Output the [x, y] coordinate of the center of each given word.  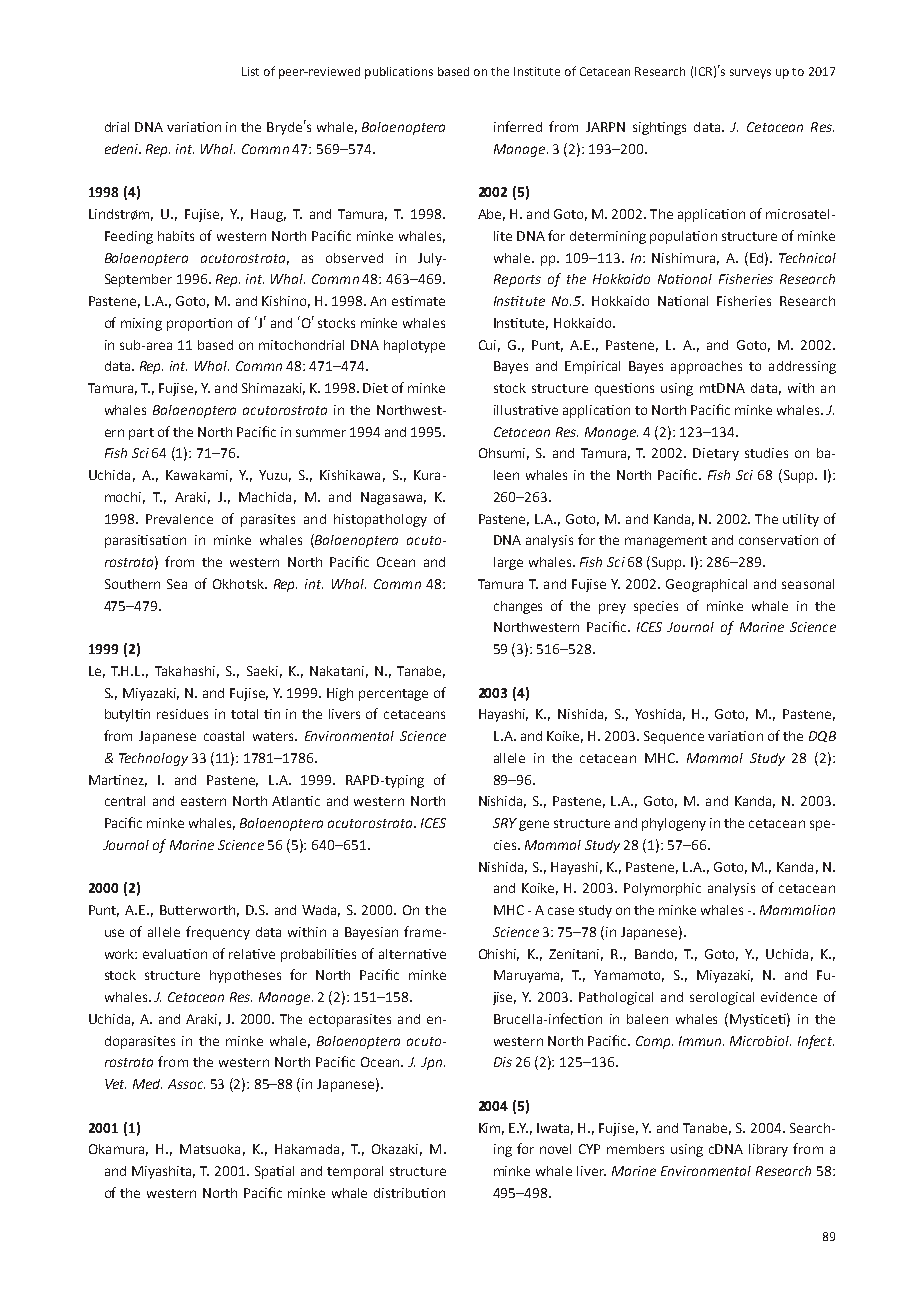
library [768, 1150]
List [250, 71]
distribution [409, 1193]
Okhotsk [239, 584]
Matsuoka [210, 1149]
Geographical [706, 585]
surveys [750, 74]
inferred [518, 126]
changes [518, 607]
